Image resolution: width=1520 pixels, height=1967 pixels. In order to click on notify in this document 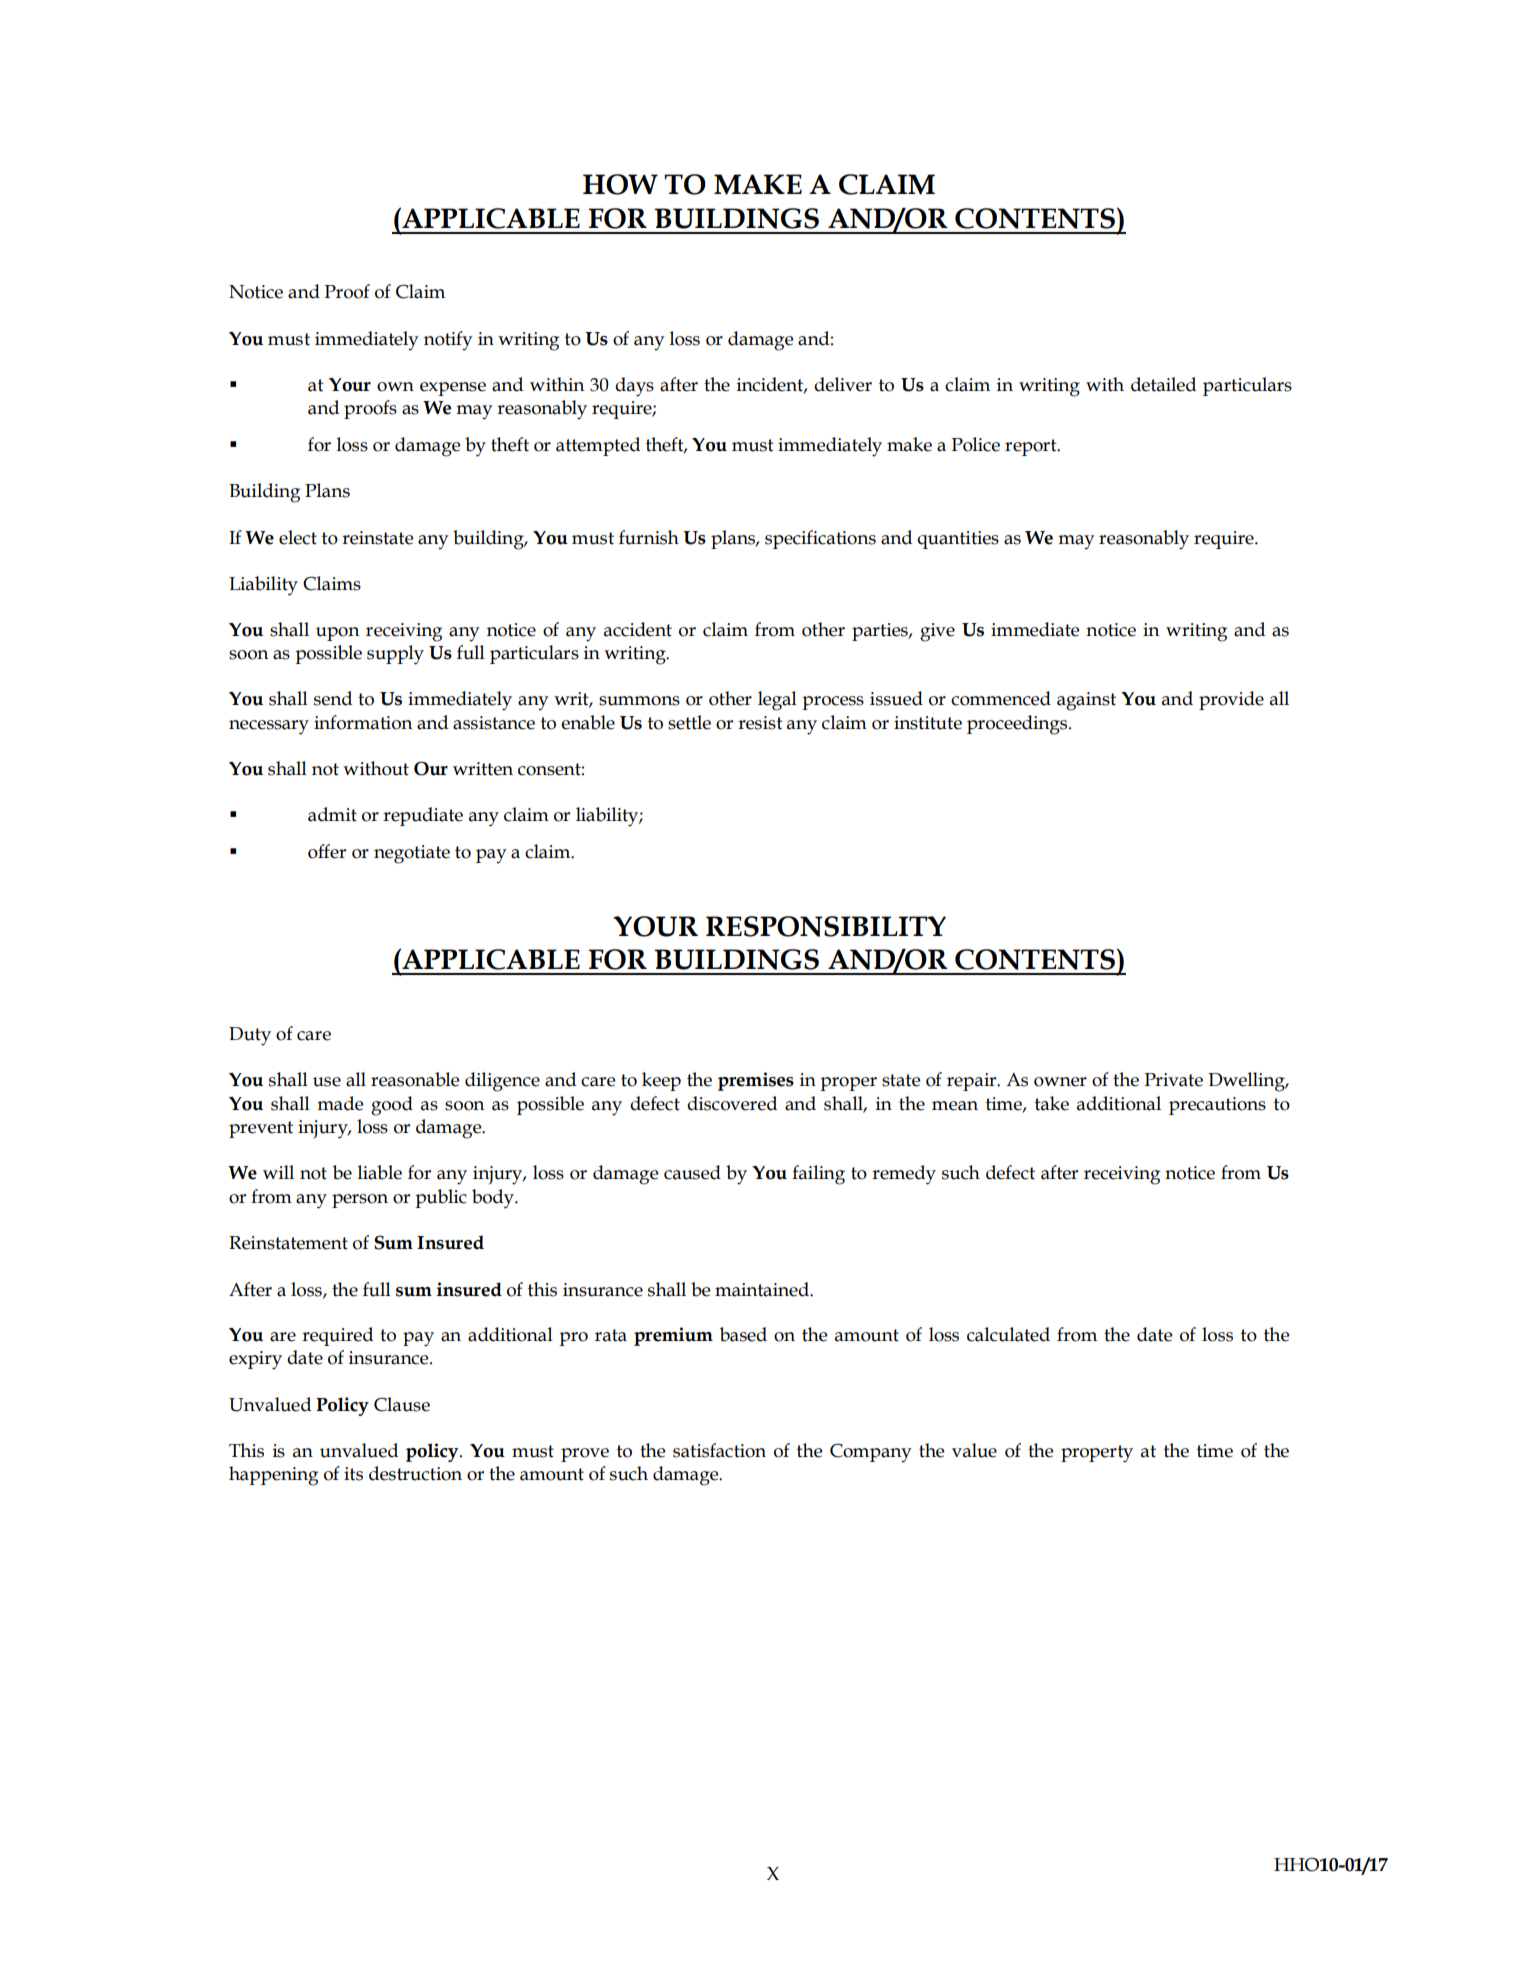, I will do `click(448, 341)`.
